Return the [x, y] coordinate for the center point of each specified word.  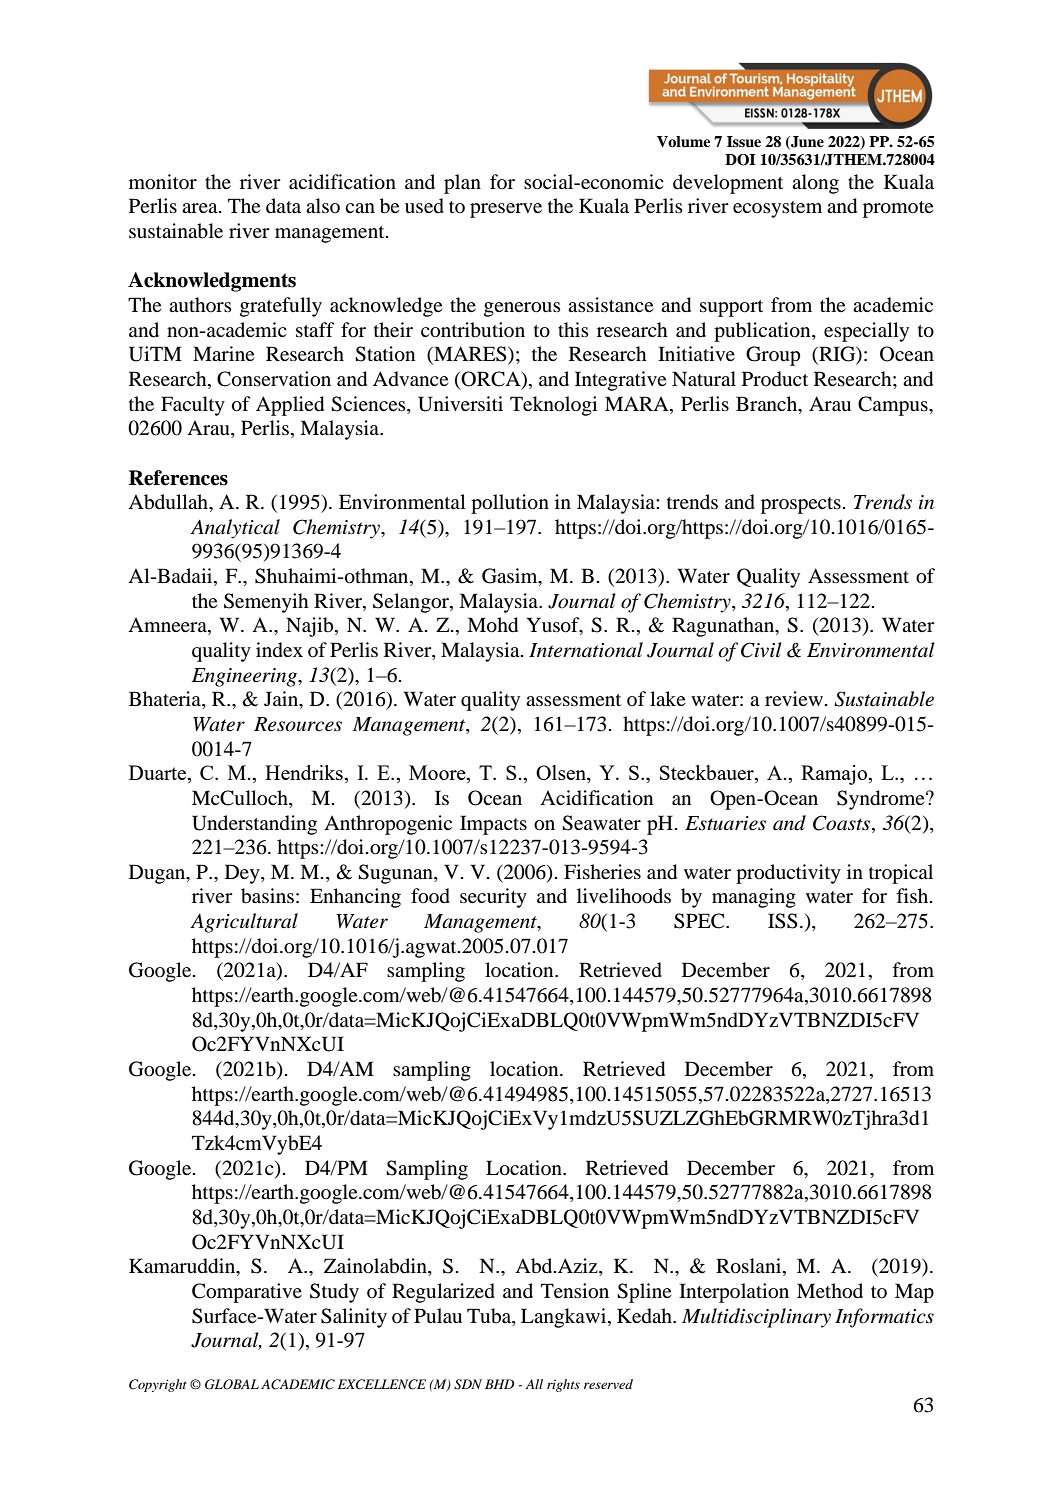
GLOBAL [232, 1384]
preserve [506, 210]
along [815, 184]
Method [830, 1291]
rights [563, 1385]
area [201, 208]
